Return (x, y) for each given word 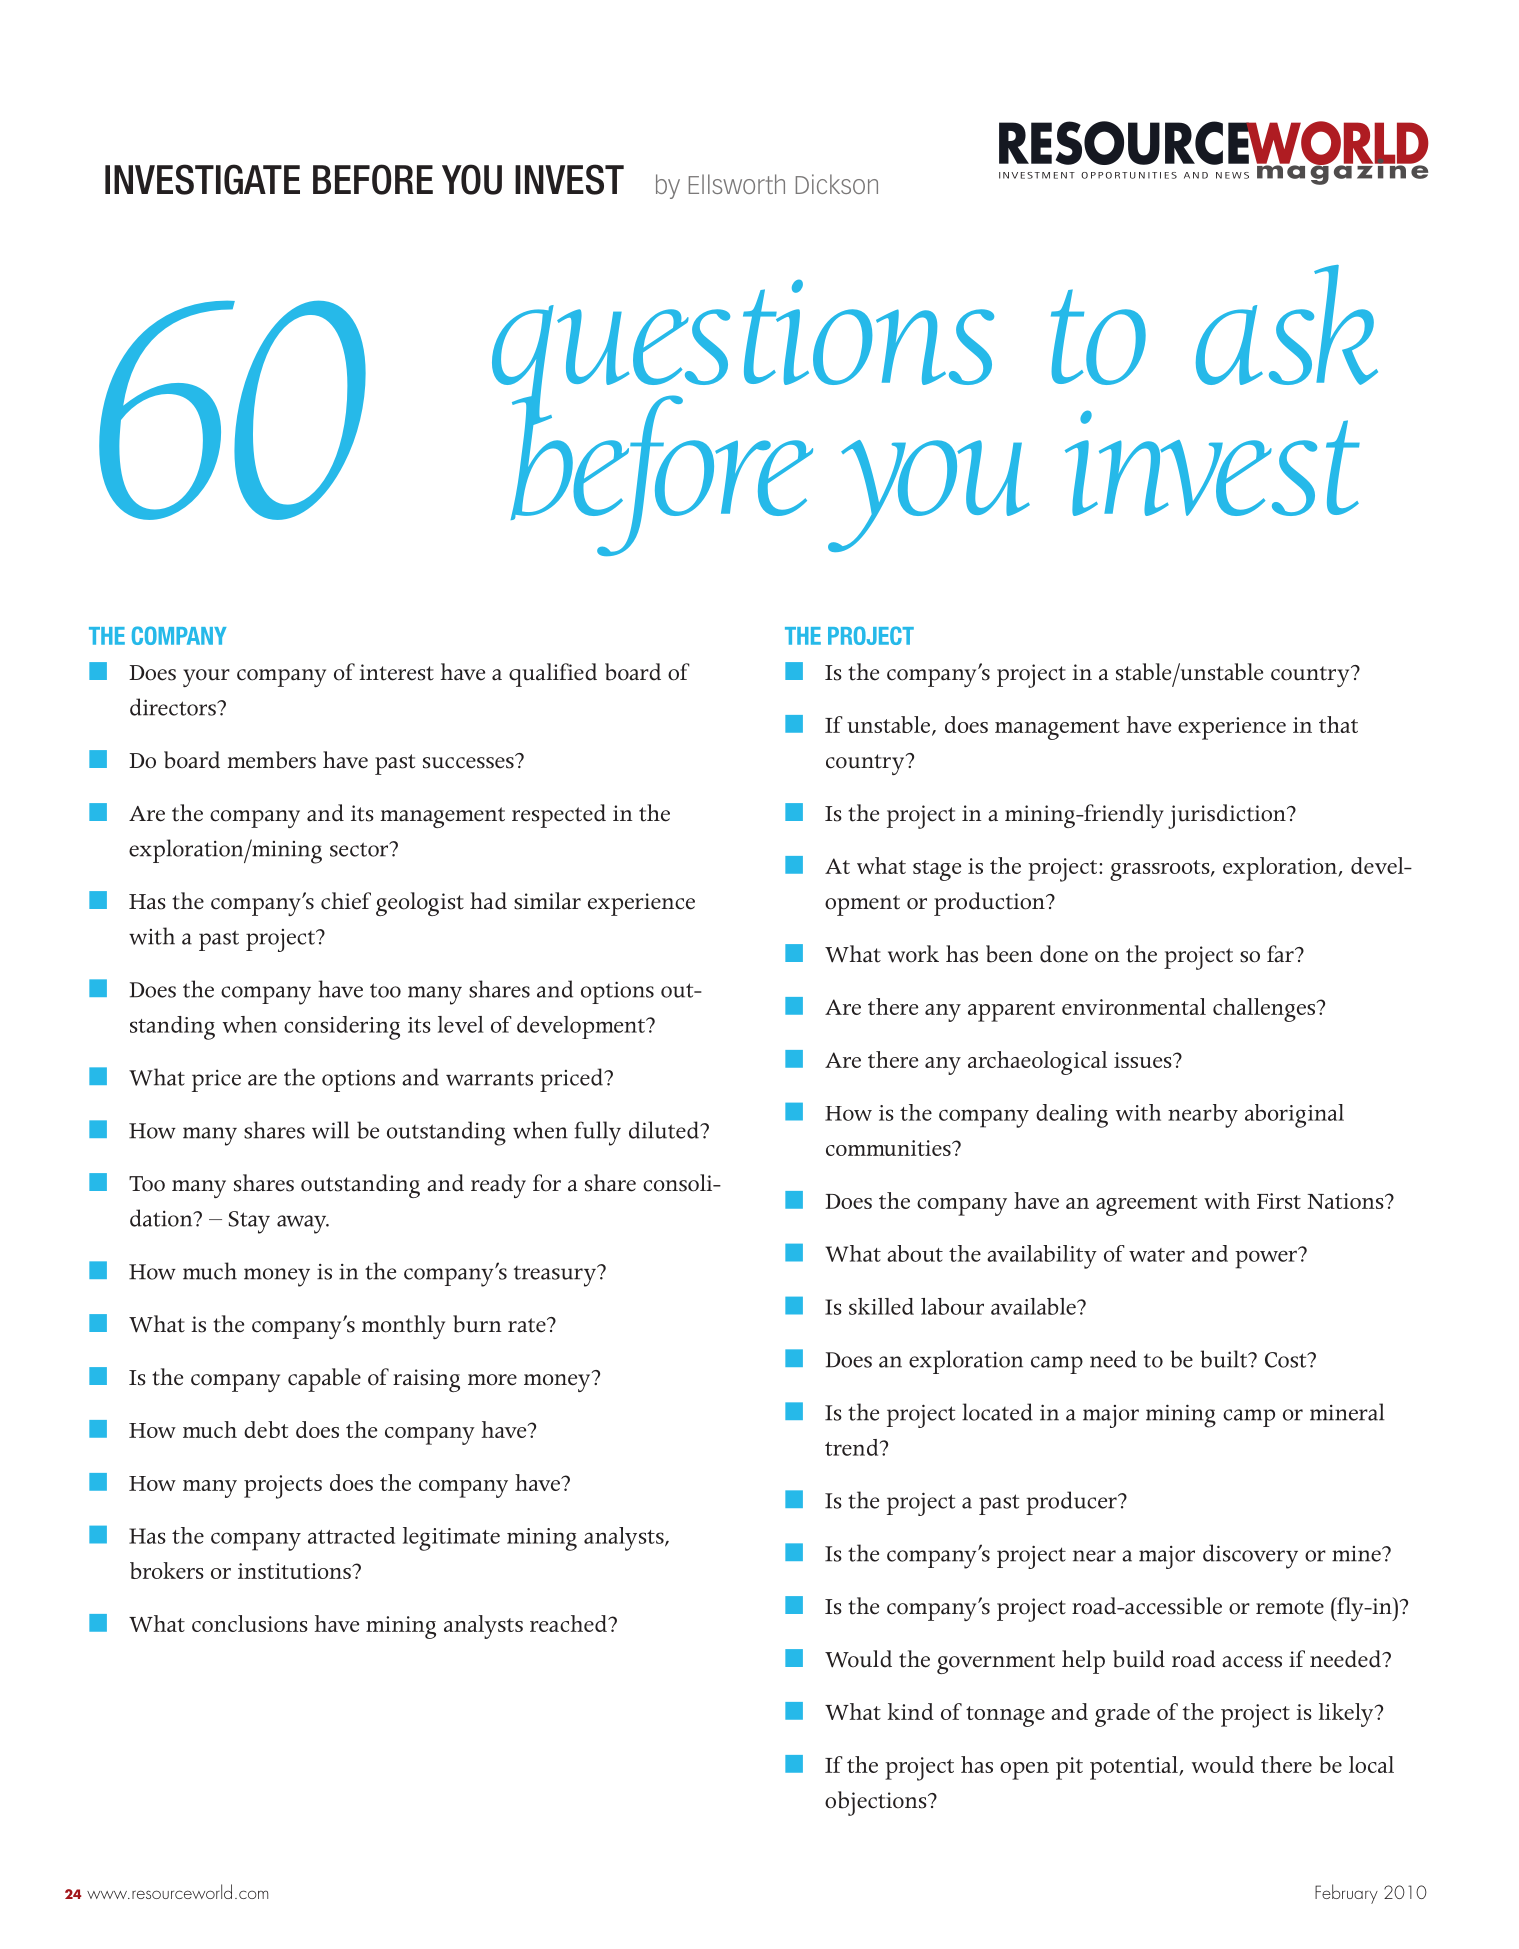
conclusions (250, 1623)
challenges (1265, 1010)
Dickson (837, 184)
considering (342, 1028)
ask (1287, 325)
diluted (665, 1130)
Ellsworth (737, 184)
